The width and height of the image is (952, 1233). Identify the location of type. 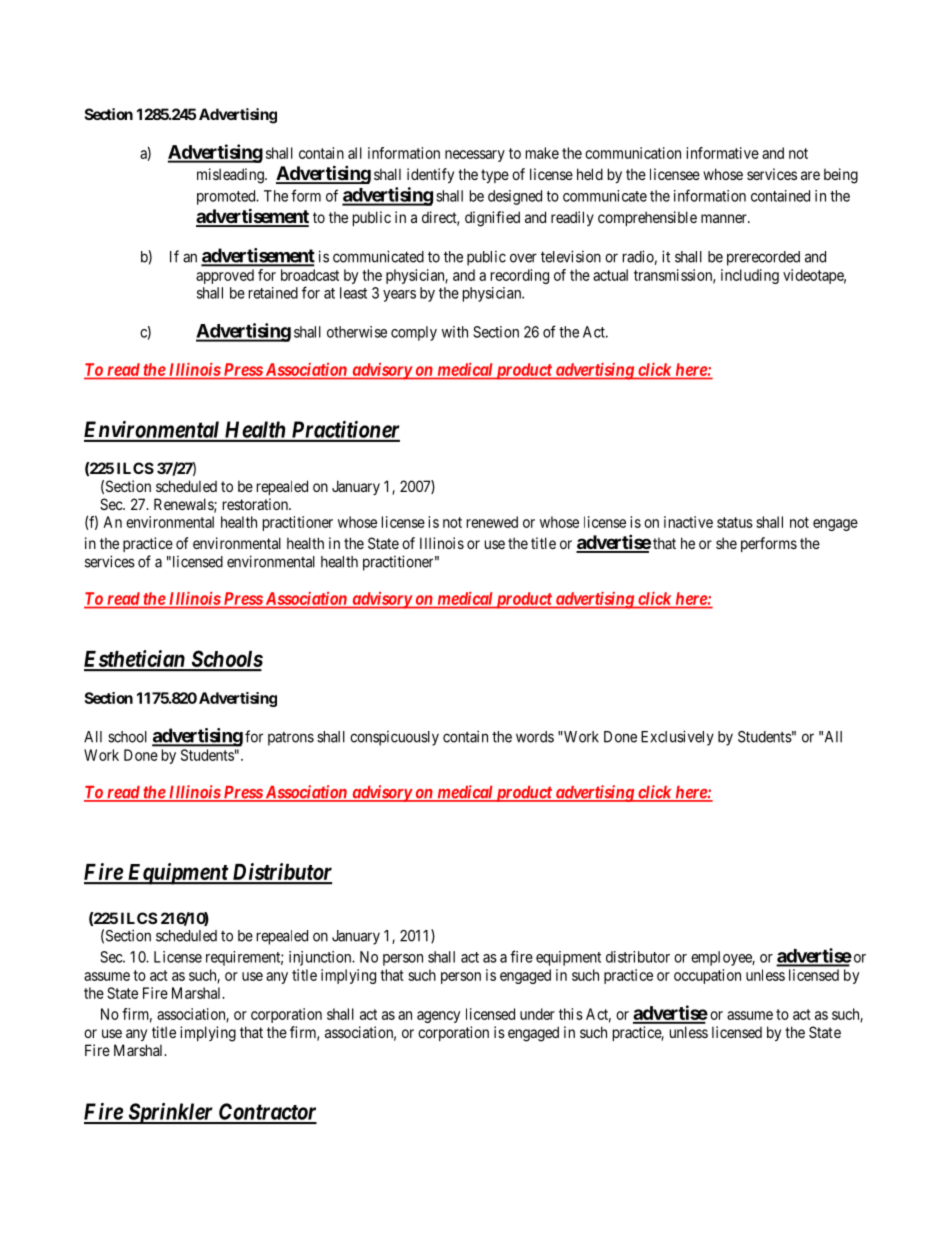
(495, 176).
